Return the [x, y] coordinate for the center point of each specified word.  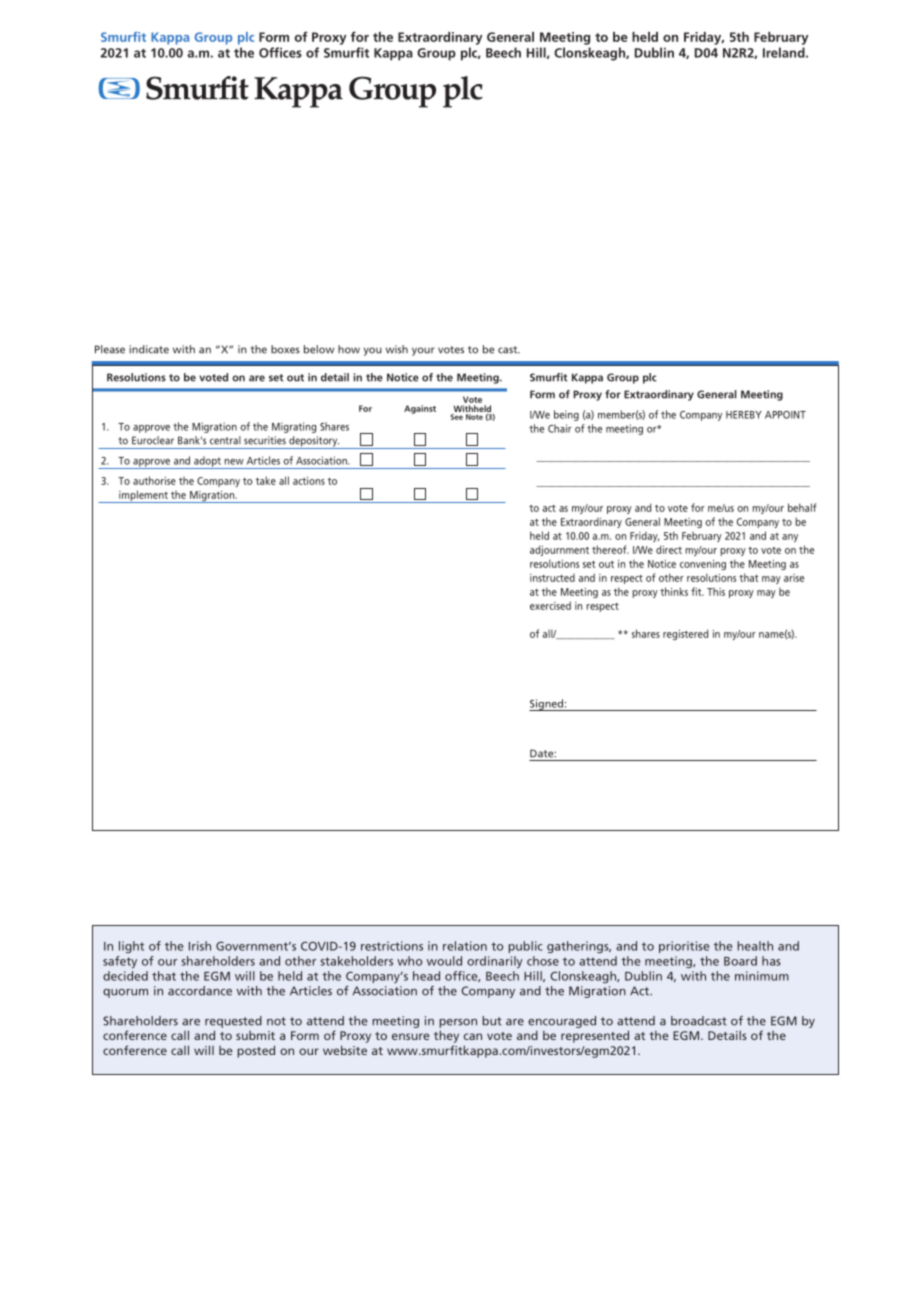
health [755, 946]
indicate [149, 349]
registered [685, 634]
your [423, 351]
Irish [200, 946]
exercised [550, 605]
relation [465, 946]
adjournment [559, 550]
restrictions [392, 946]
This [716, 592]
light [131, 947]
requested [233, 1022]
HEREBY [744, 415]
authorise [154, 480]
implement [143, 496]
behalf [802, 507]
